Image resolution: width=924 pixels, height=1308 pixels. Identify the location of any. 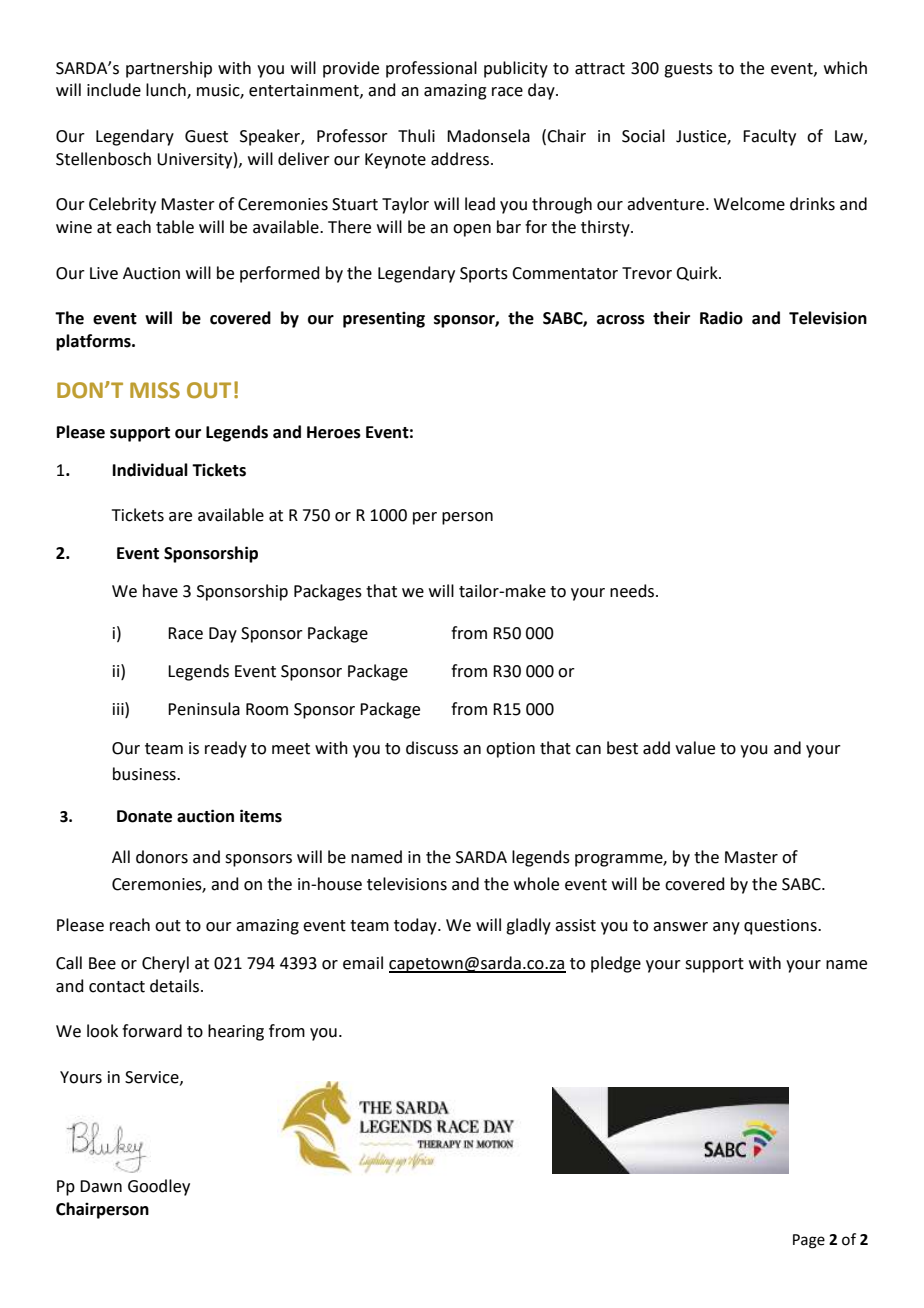
(726, 928).
